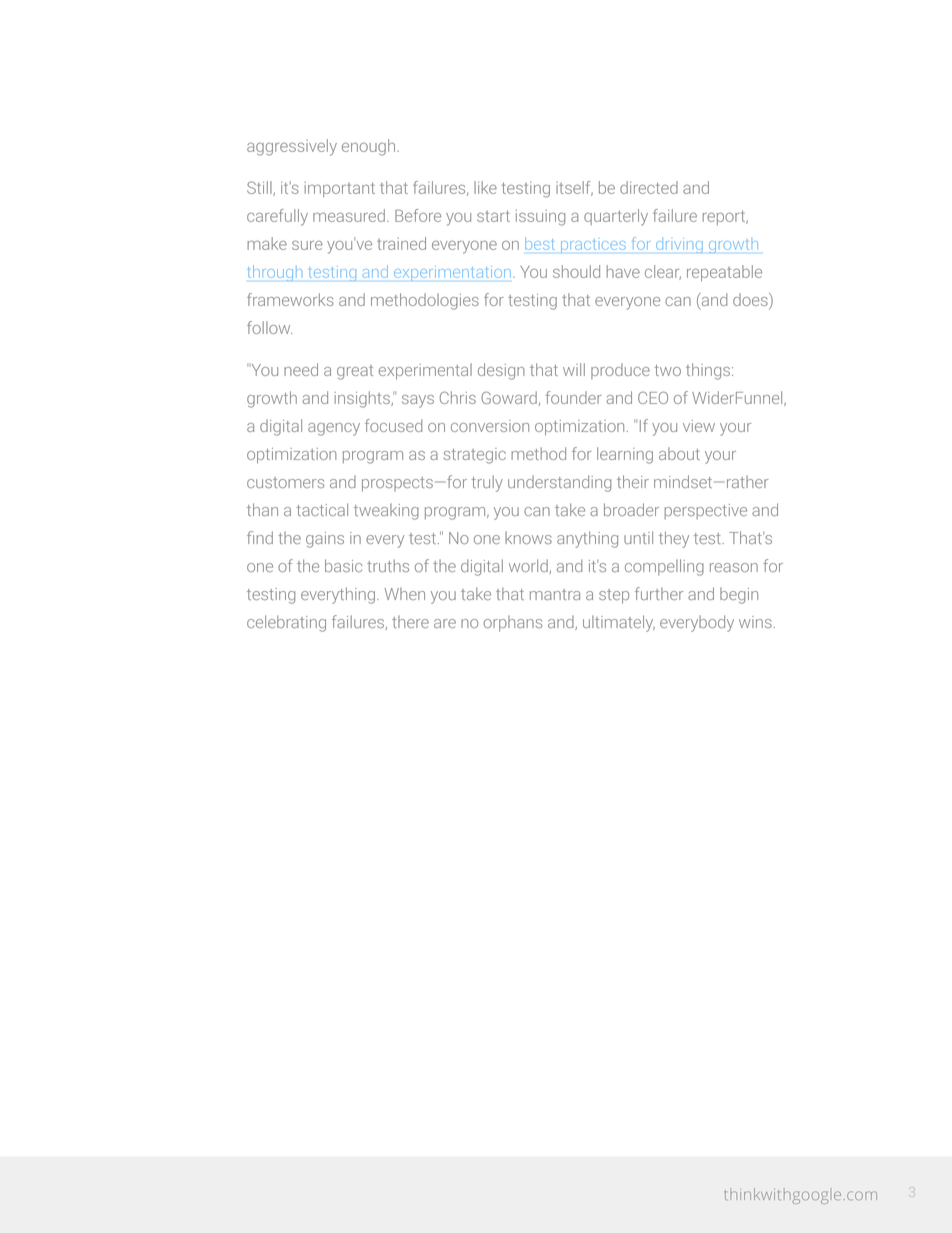 This screenshot has width=952, height=1233. I want to click on tactical, so click(322, 509).
